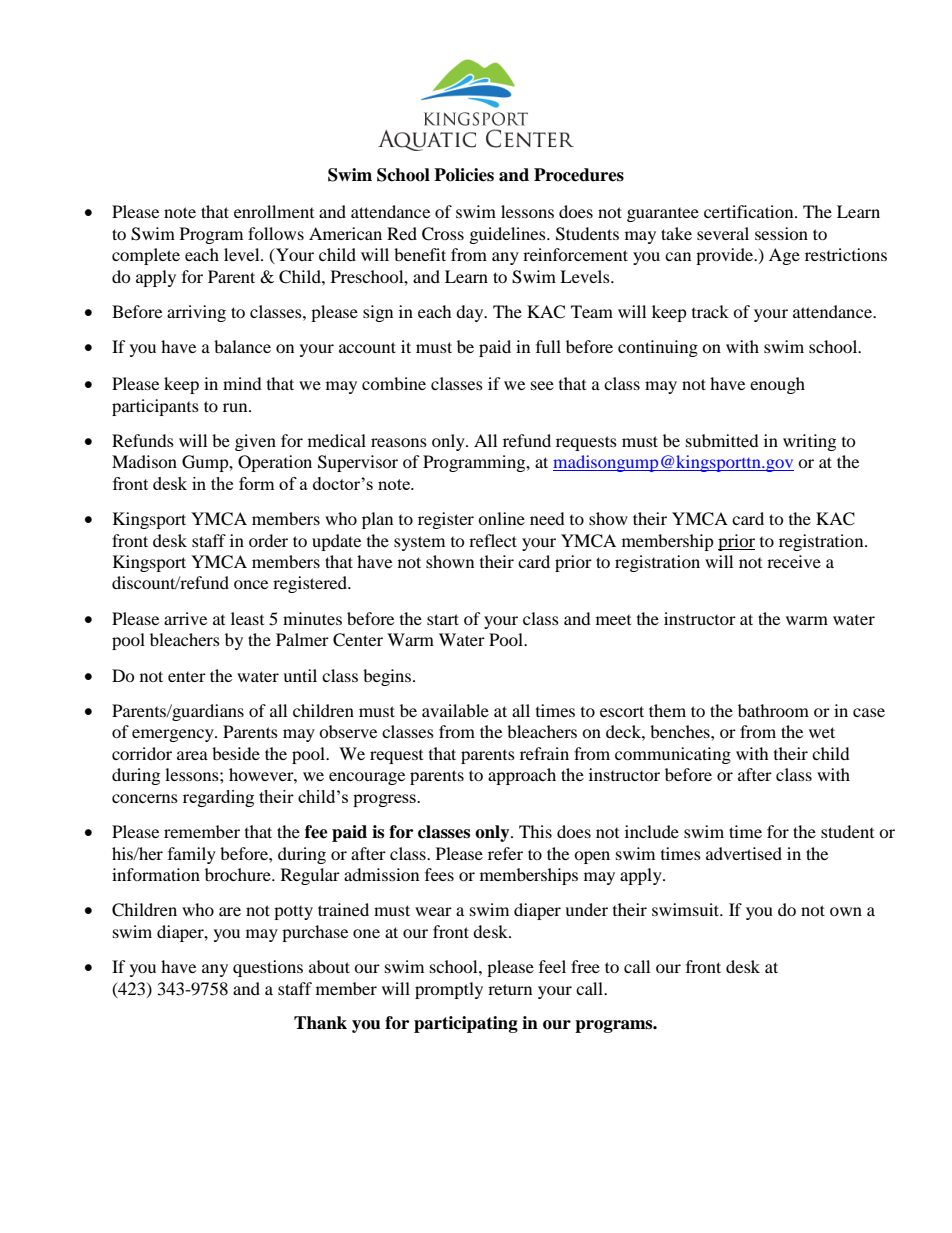 This screenshot has height=1233, width=952. What do you see at coordinates (236, 753) in the screenshot?
I see `beside` at bounding box center [236, 753].
